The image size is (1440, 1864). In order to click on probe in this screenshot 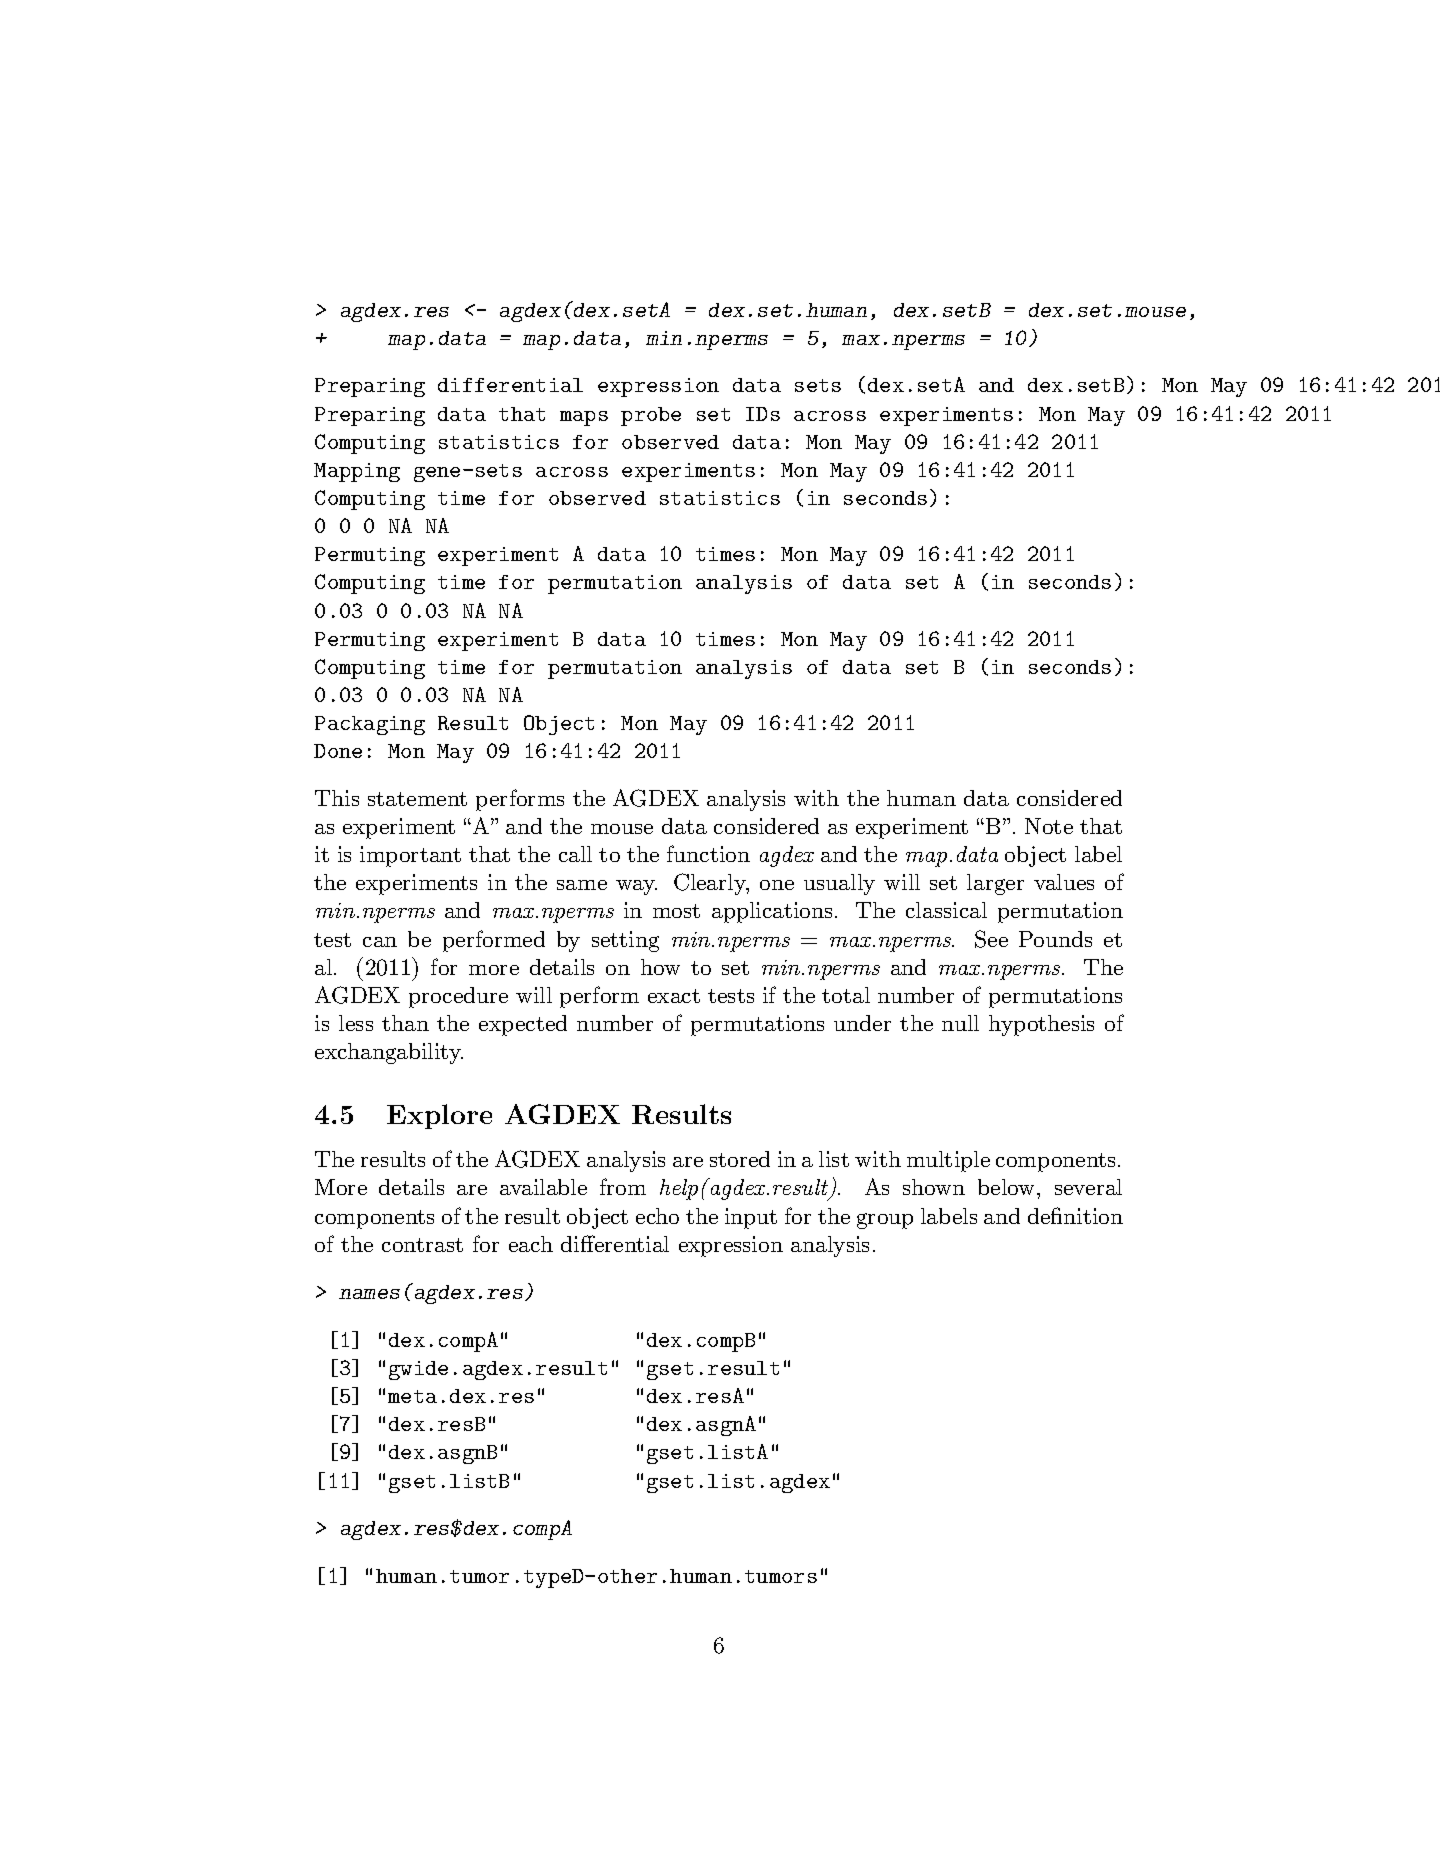, I will do `click(651, 416)`.
